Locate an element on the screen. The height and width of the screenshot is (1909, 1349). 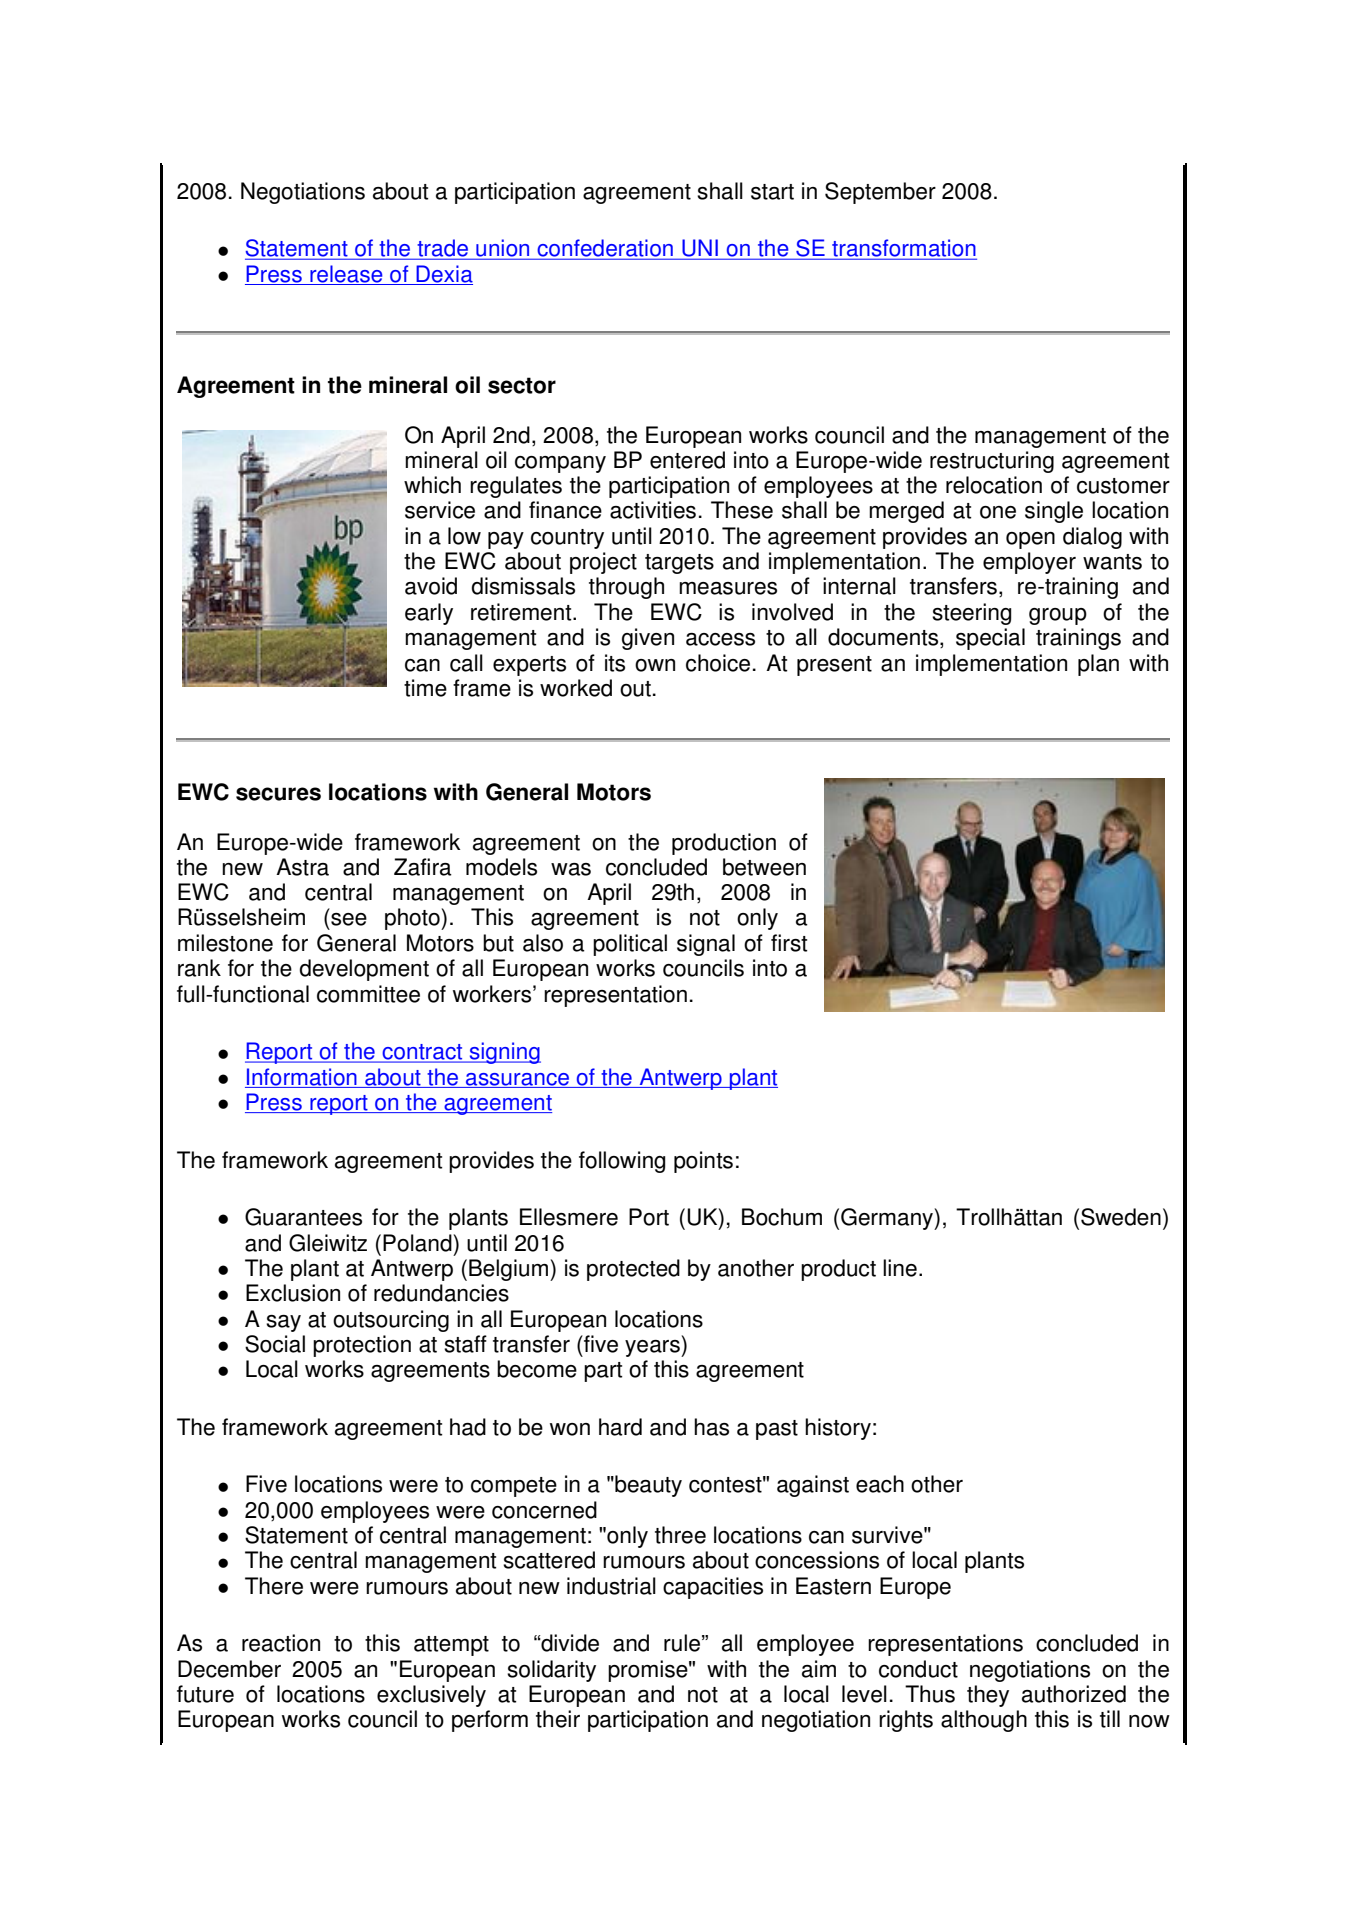
transformation is located at coordinates (903, 249).
